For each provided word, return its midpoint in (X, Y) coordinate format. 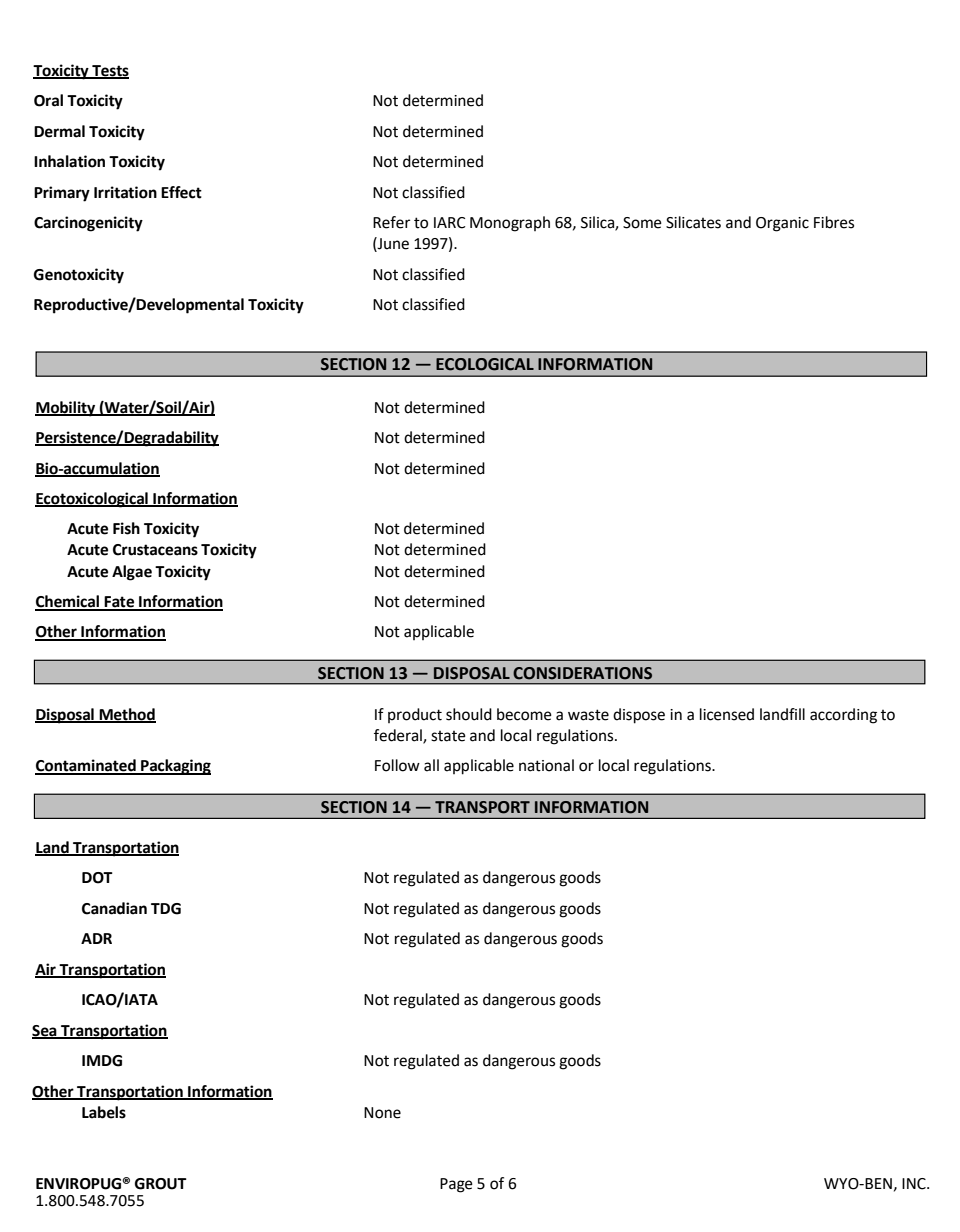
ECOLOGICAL (485, 364)
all (431, 765)
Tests (109, 71)
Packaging (175, 767)
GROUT (161, 1184)
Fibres (834, 222)
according (843, 716)
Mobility (66, 409)
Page (456, 1185)
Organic (782, 224)
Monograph (510, 224)
